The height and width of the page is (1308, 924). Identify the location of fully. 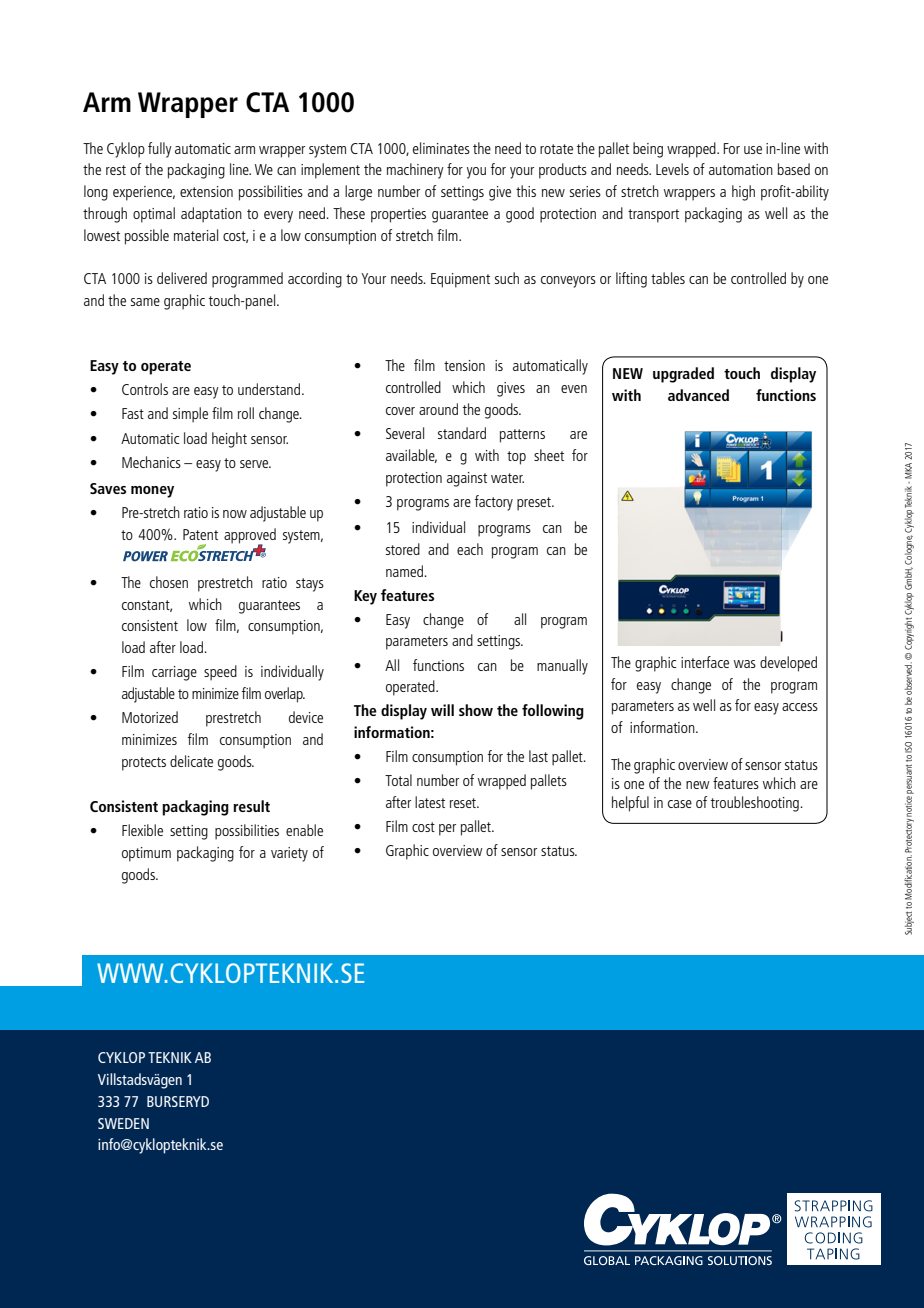
(160, 150).
